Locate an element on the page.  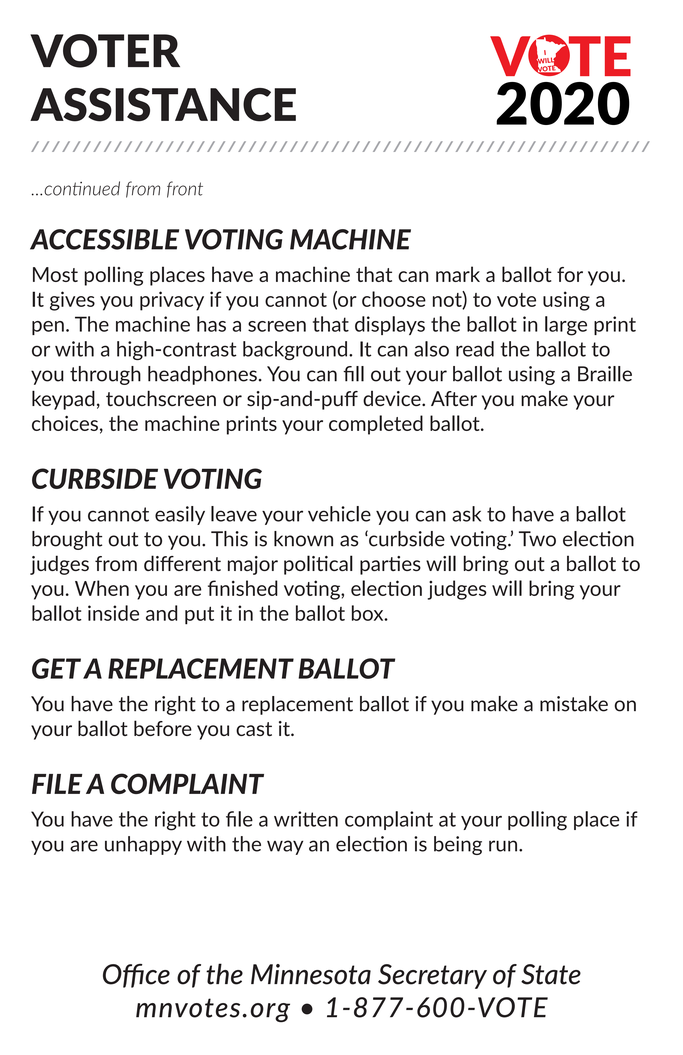
ASSISTANCE is located at coordinates (163, 105).
